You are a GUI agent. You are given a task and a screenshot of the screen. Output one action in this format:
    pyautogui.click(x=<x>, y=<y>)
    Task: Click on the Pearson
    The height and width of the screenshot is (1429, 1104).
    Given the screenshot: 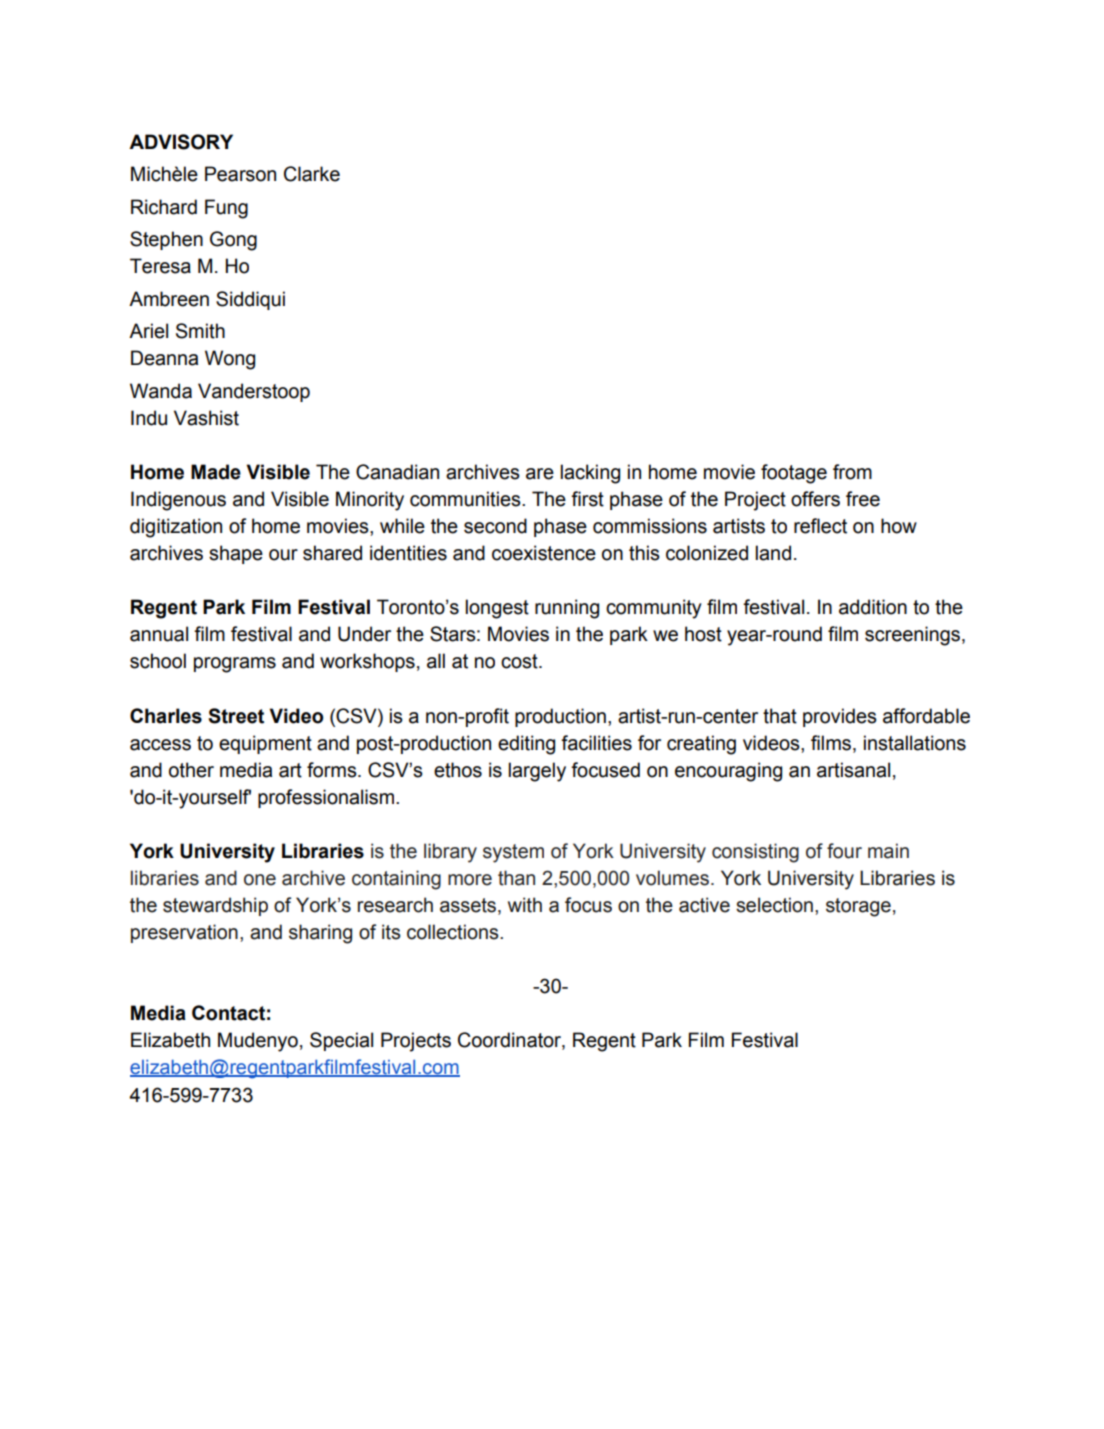 What is the action you would take?
    pyautogui.click(x=240, y=174)
